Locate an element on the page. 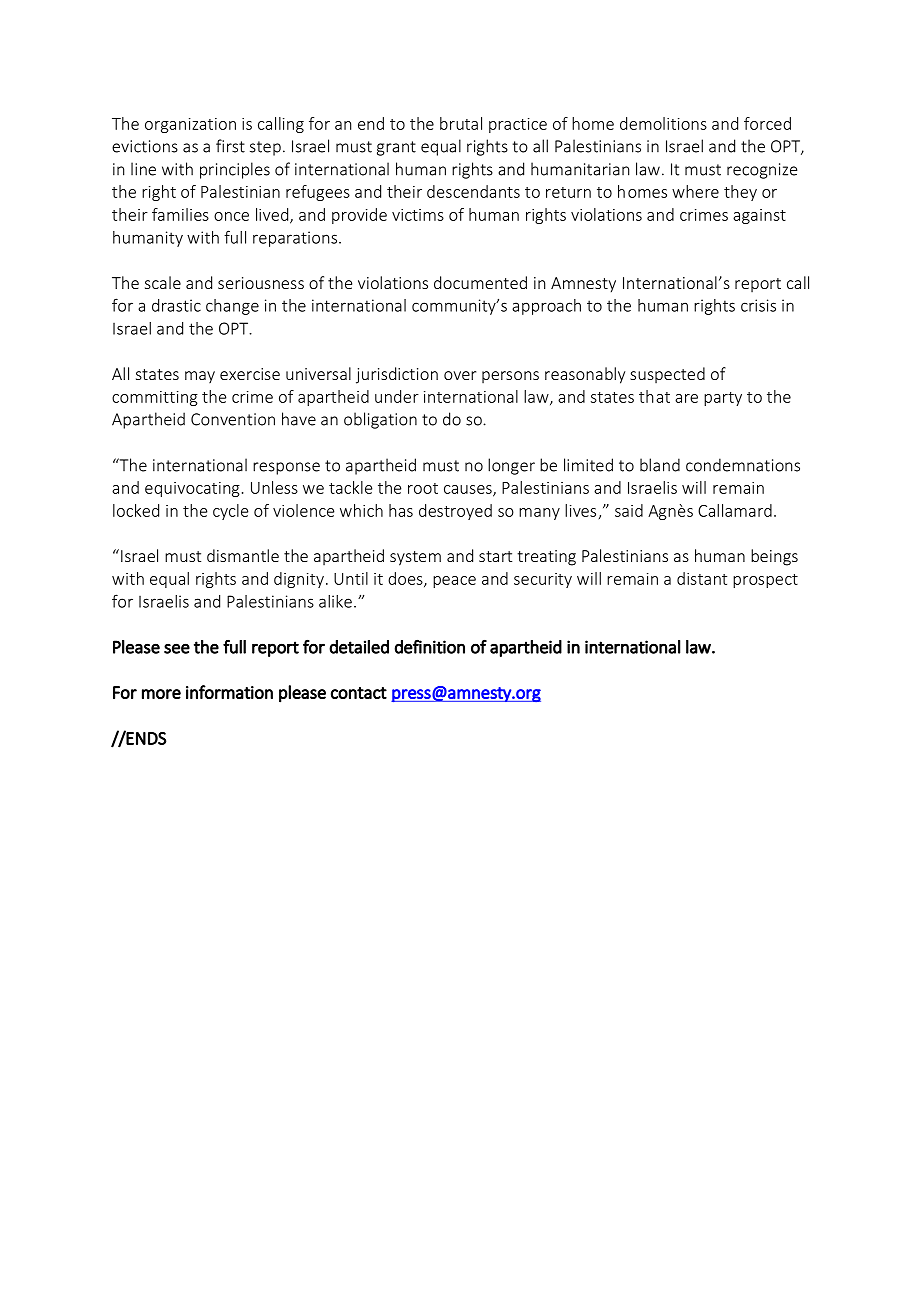 This document has width=924, height=1308. dismantle is located at coordinates (243, 555).
